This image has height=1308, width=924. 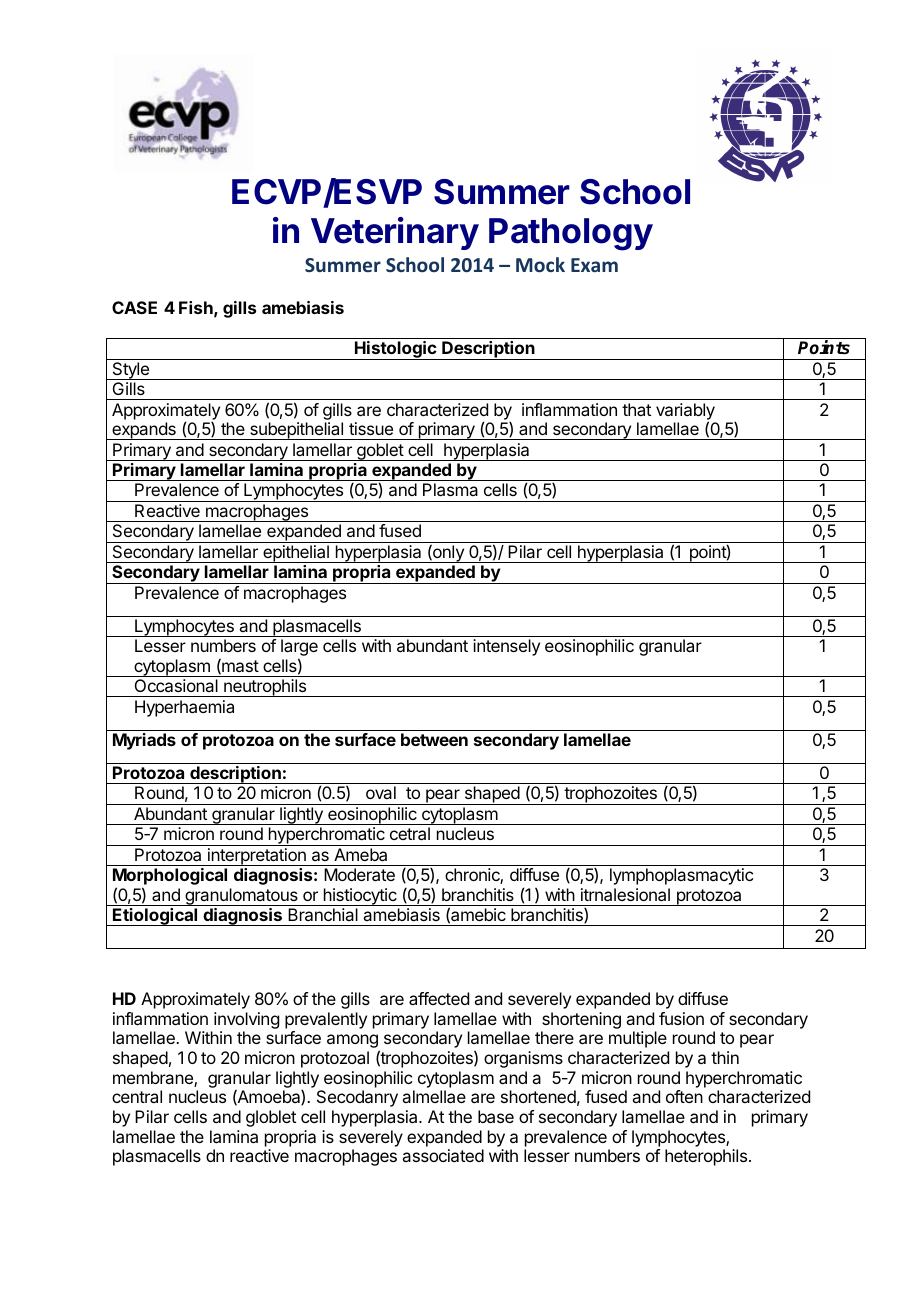 What do you see at coordinates (395, 233) in the image?
I see `Veterinary` at bounding box center [395, 233].
